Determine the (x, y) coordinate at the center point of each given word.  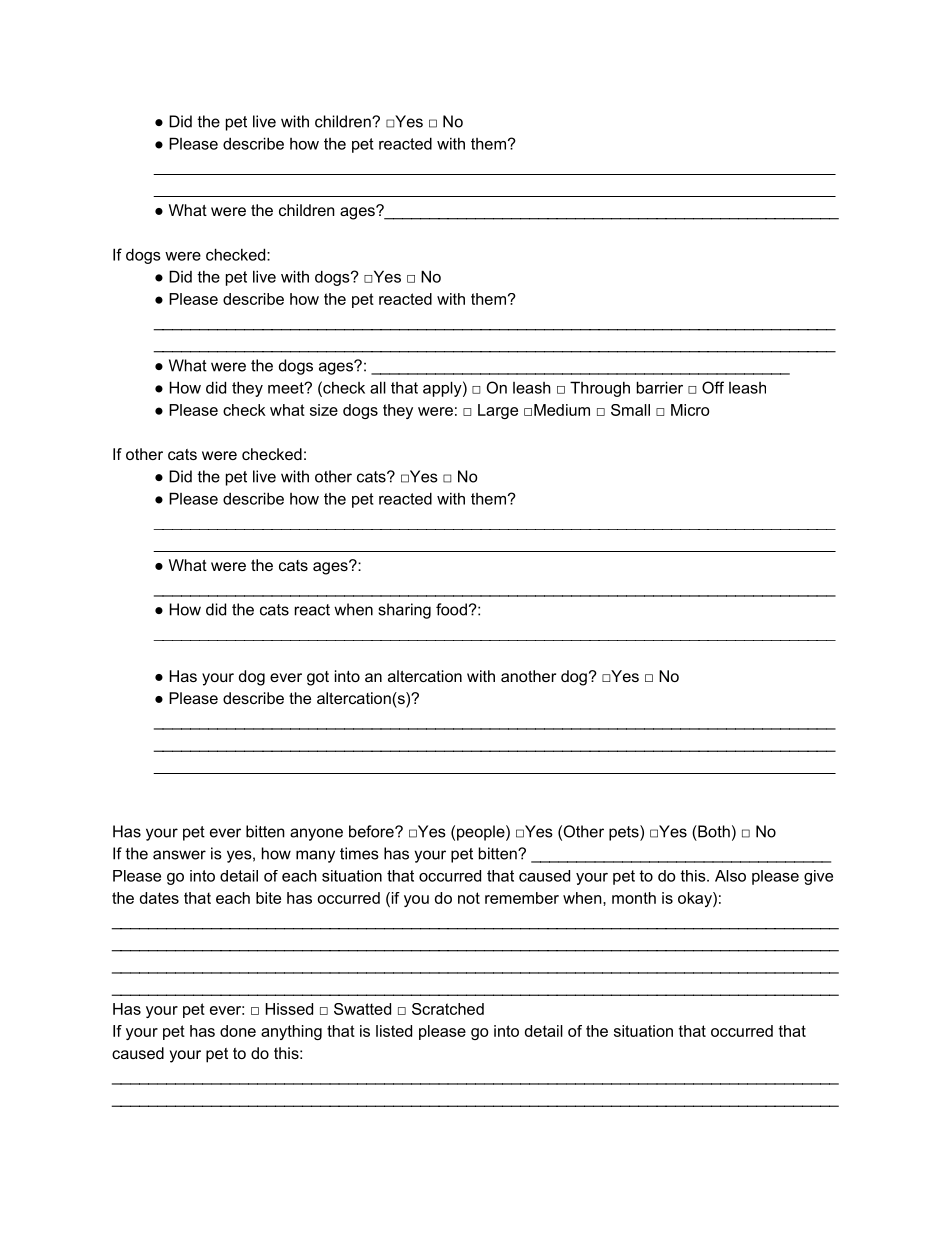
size (324, 410)
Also (730, 876)
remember (522, 898)
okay (696, 899)
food (451, 609)
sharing (404, 611)
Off (713, 387)
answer (179, 855)
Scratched (448, 1009)
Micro (690, 410)
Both (713, 831)
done (238, 1031)
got (318, 678)
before (372, 831)
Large (498, 411)
